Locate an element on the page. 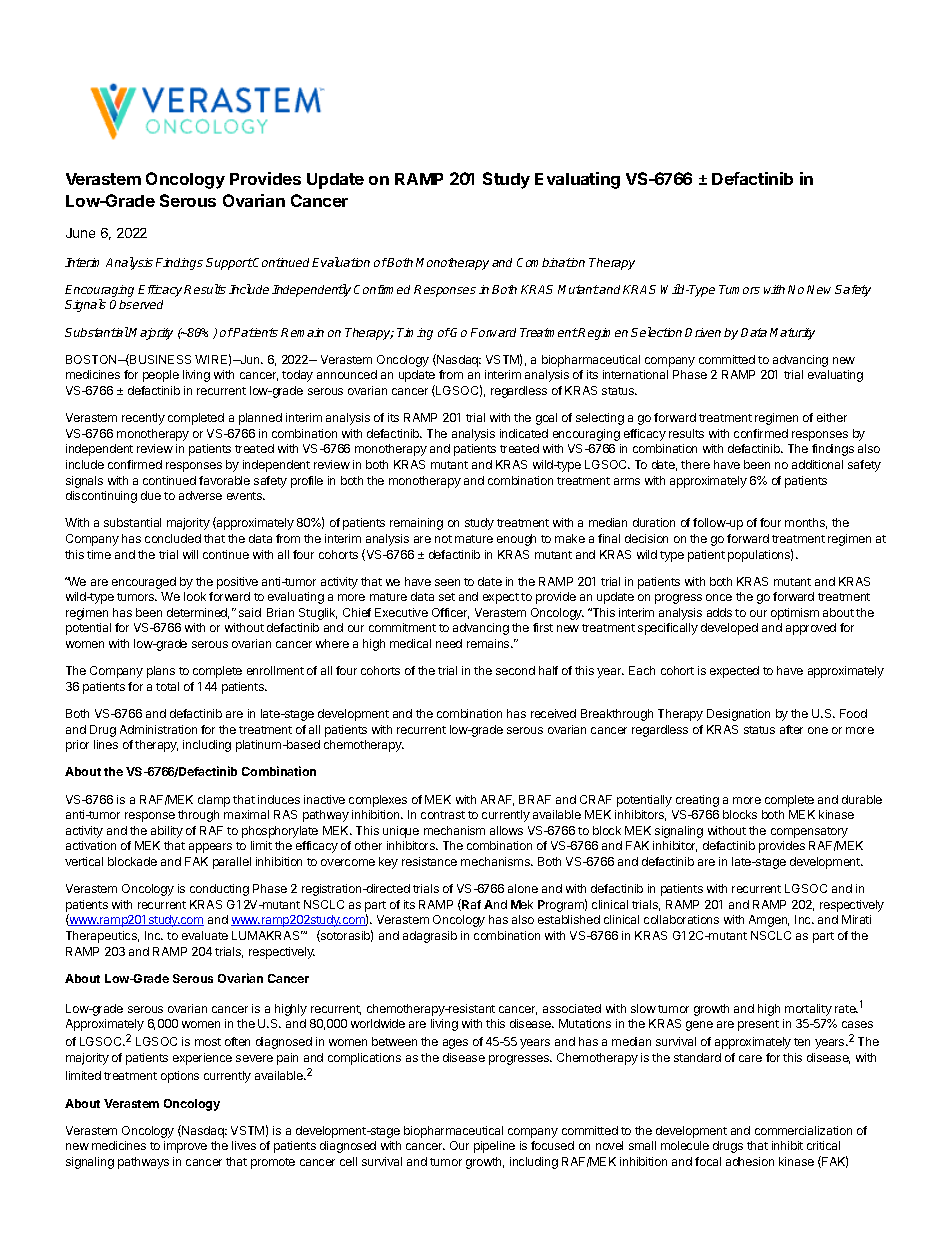 The width and height of the document is (952, 1233). Designation is located at coordinates (738, 715).
